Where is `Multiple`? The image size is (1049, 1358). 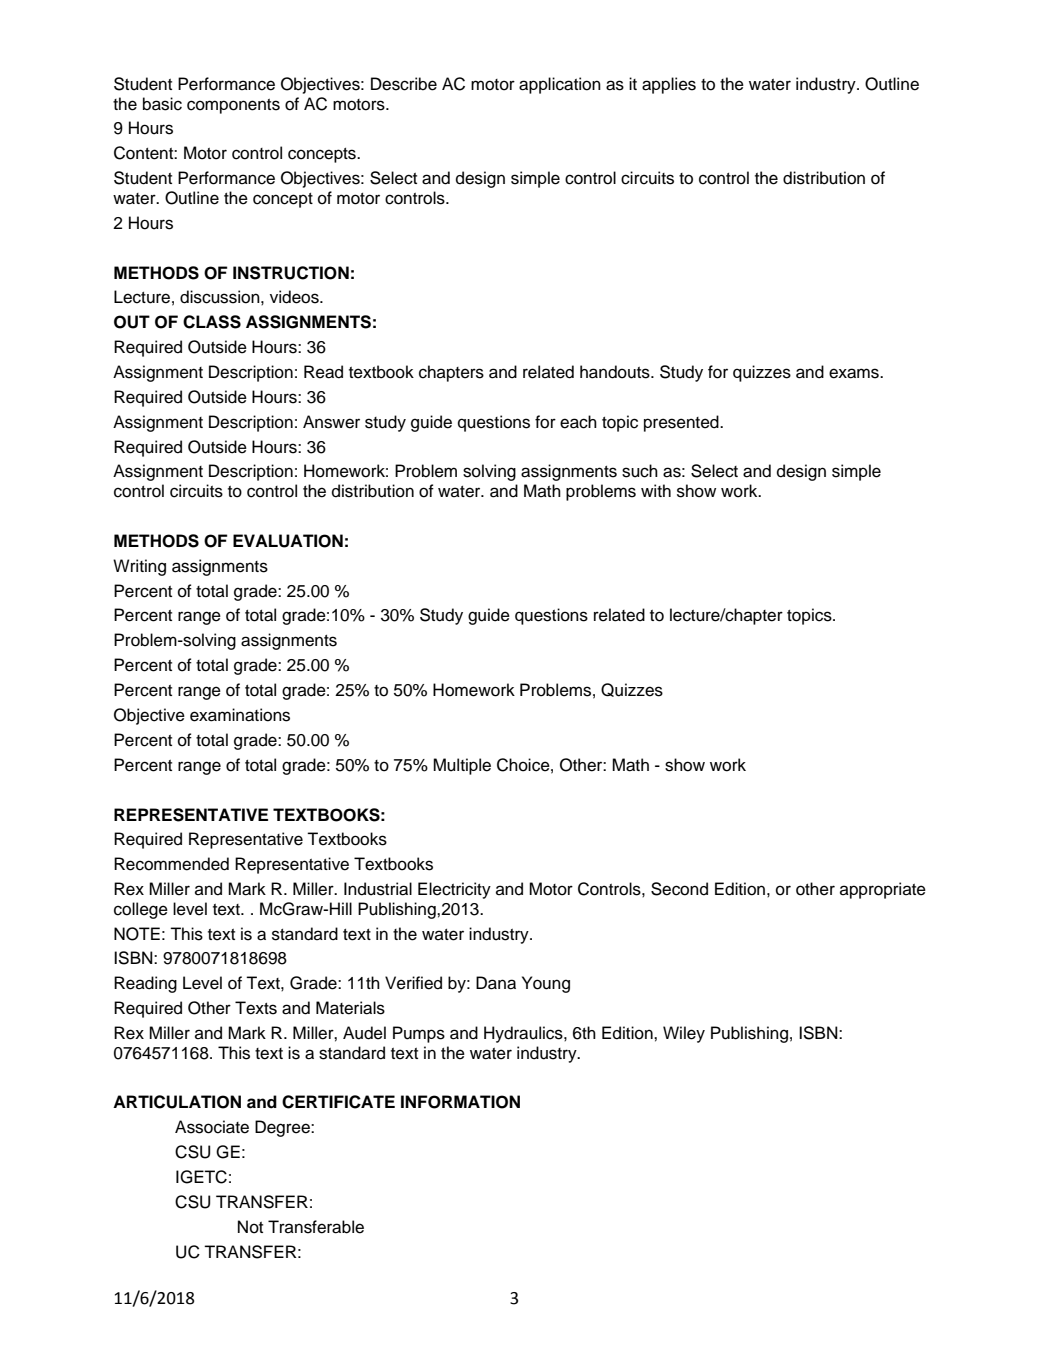
Multiple is located at coordinates (462, 766).
